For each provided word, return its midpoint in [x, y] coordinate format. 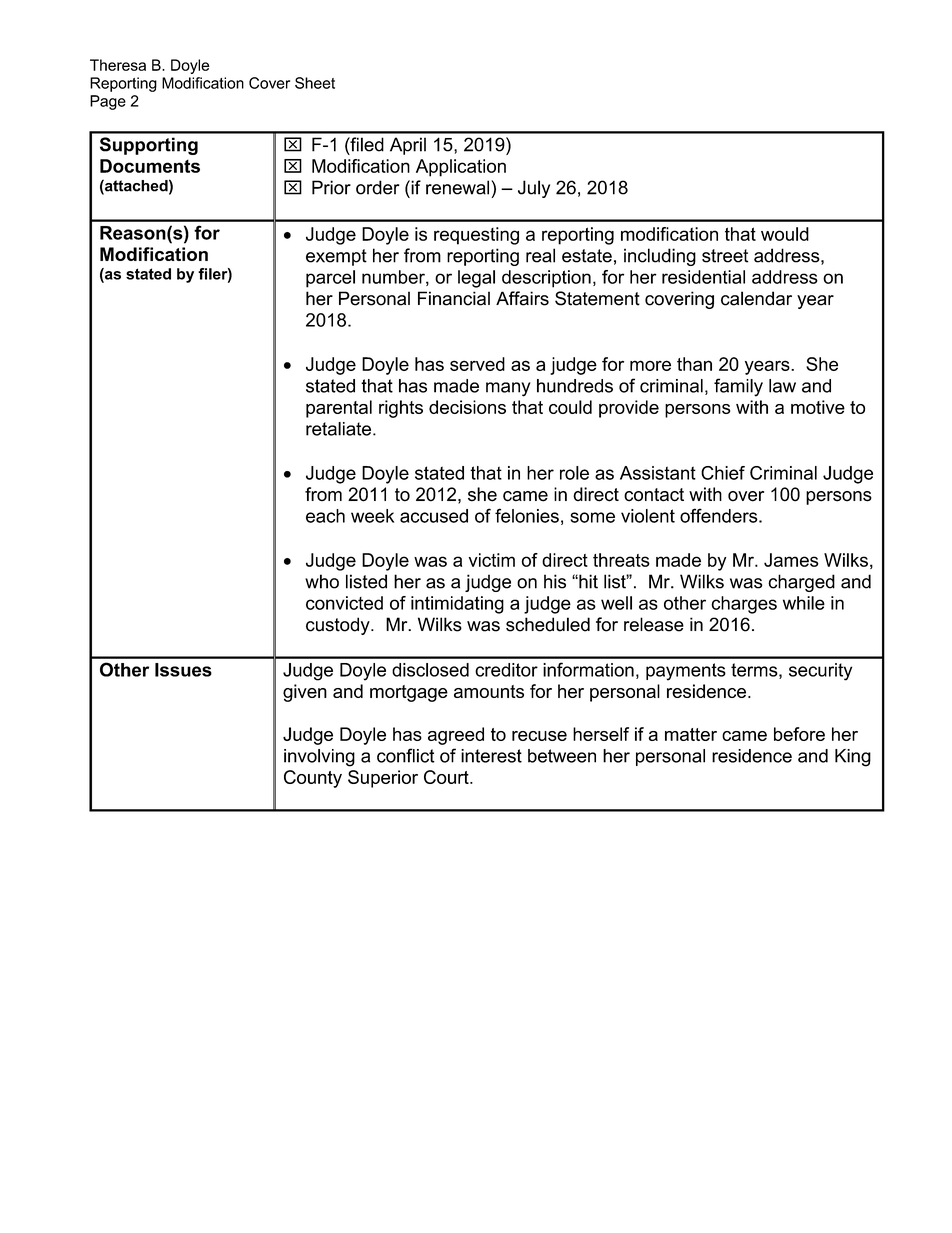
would [785, 234]
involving [319, 758]
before [799, 734]
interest [491, 756]
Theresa [118, 65]
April [408, 146]
